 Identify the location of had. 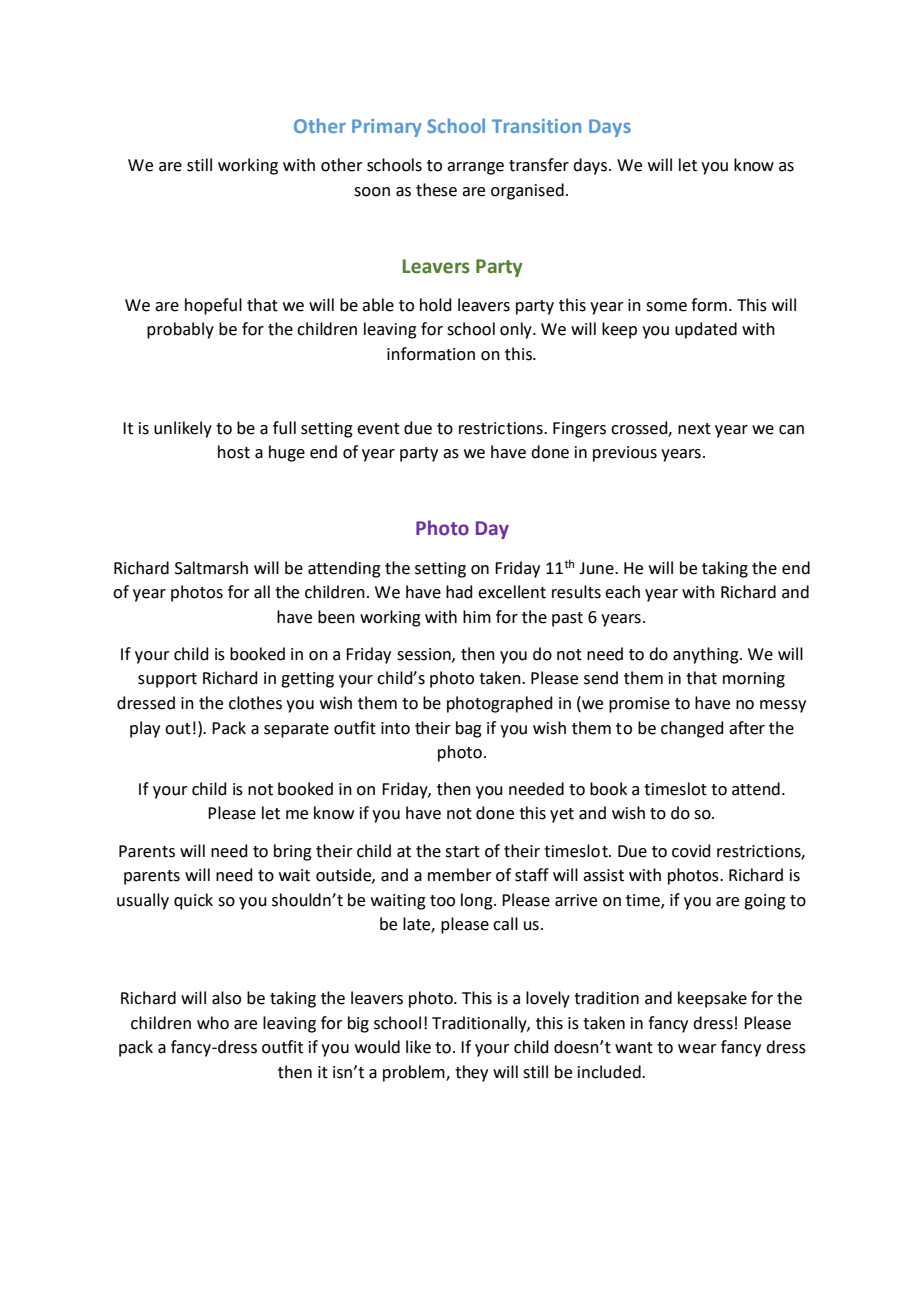
(459, 592).
